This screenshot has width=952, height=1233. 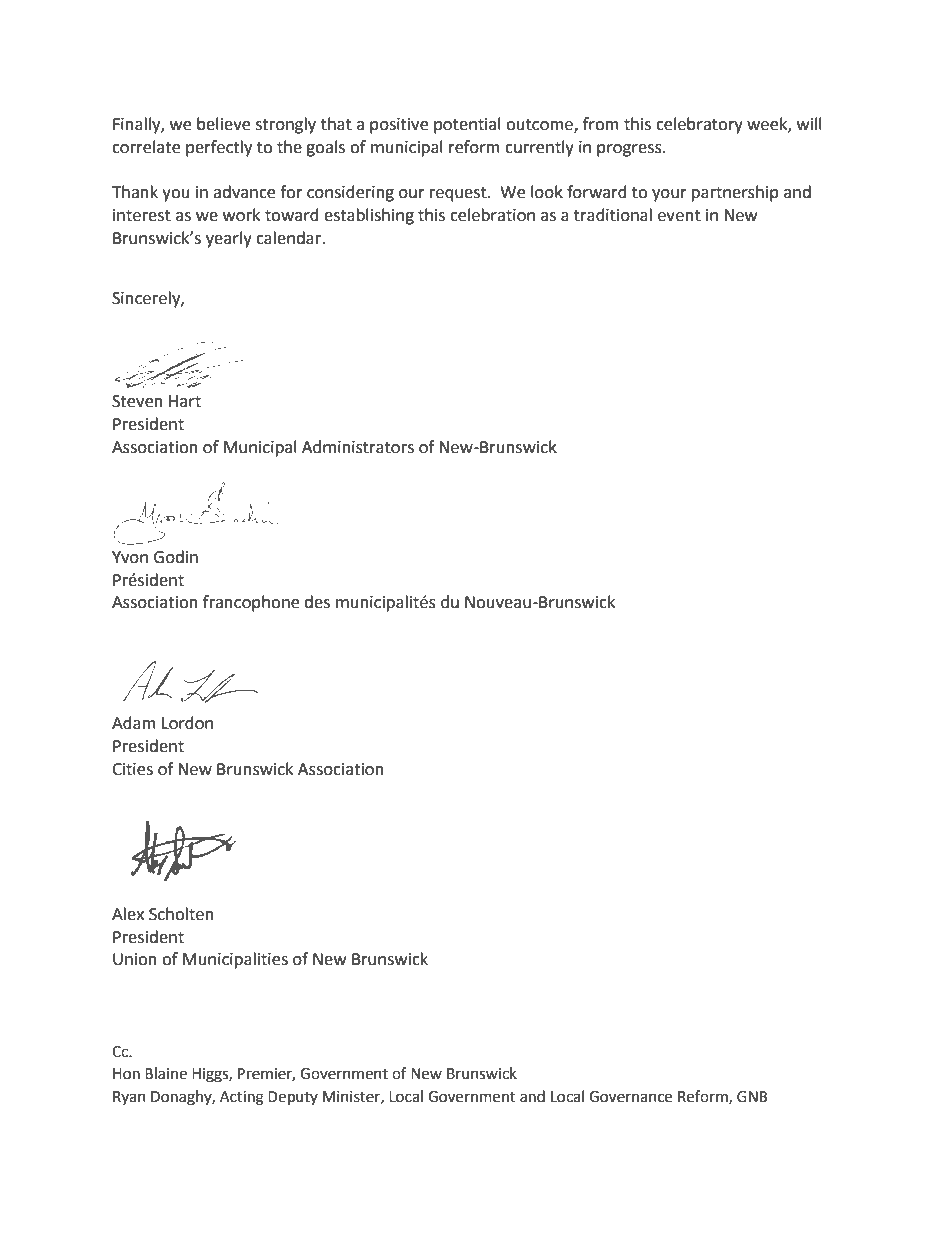 I want to click on Blaine, so click(x=166, y=1073).
